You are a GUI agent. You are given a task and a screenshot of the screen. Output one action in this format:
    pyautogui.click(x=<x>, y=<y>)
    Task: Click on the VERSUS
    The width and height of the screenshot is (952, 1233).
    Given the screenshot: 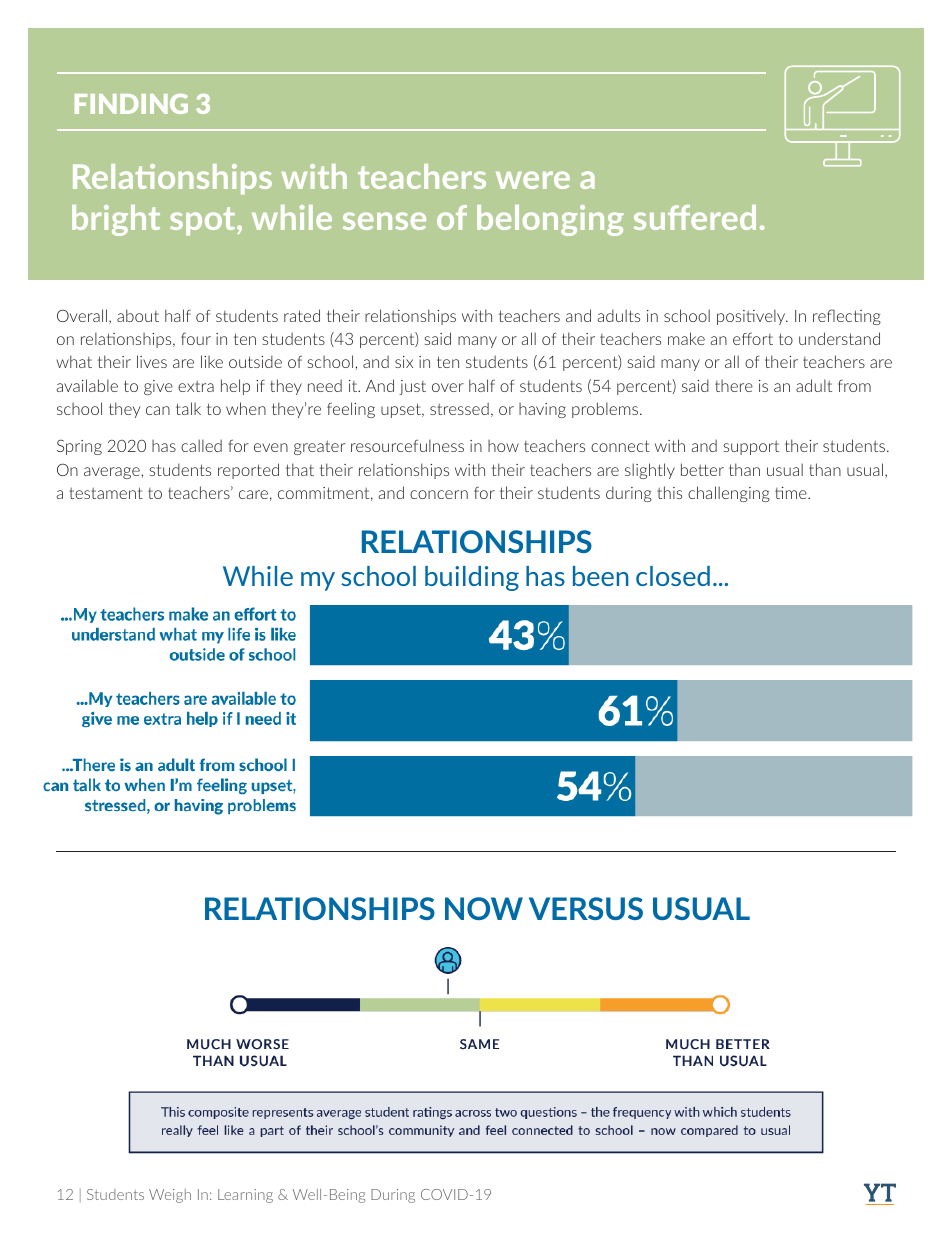 What is the action you would take?
    pyautogui.click(x=586, y=908)
